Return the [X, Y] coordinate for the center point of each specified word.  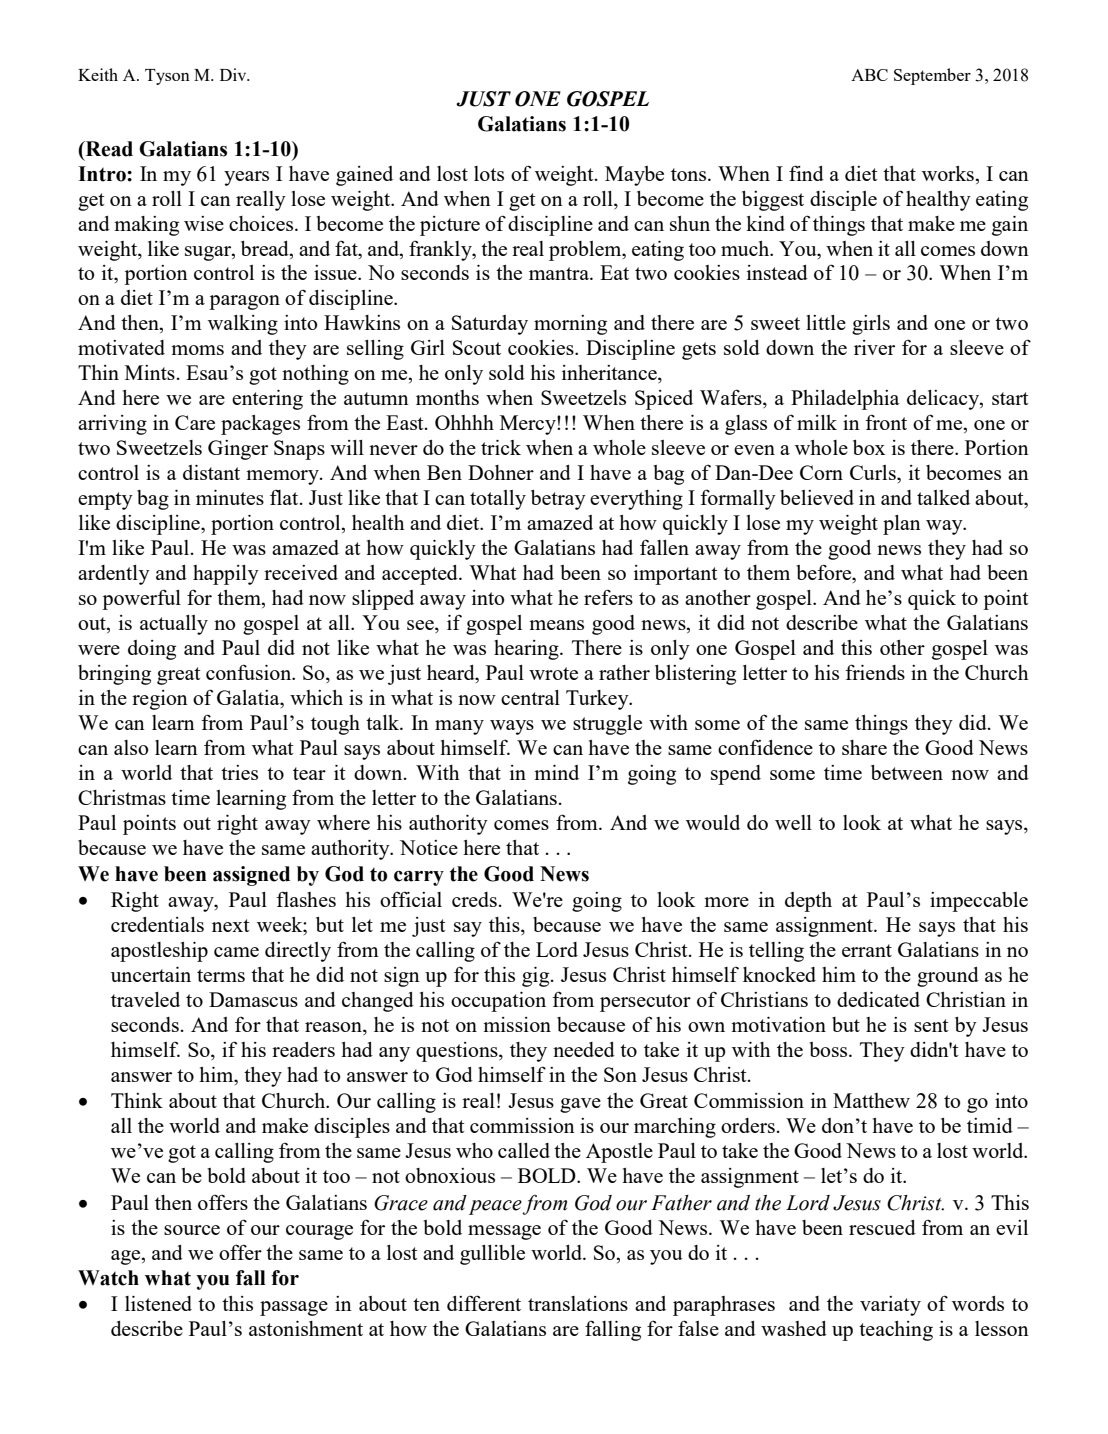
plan [902, 525]
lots [489, 173]
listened [158, 1303]
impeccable [979, 902]
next [231, 925]
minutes [230, 497]
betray [558, 500]
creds [474, 899]
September [932, 76]
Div [234, 74]
